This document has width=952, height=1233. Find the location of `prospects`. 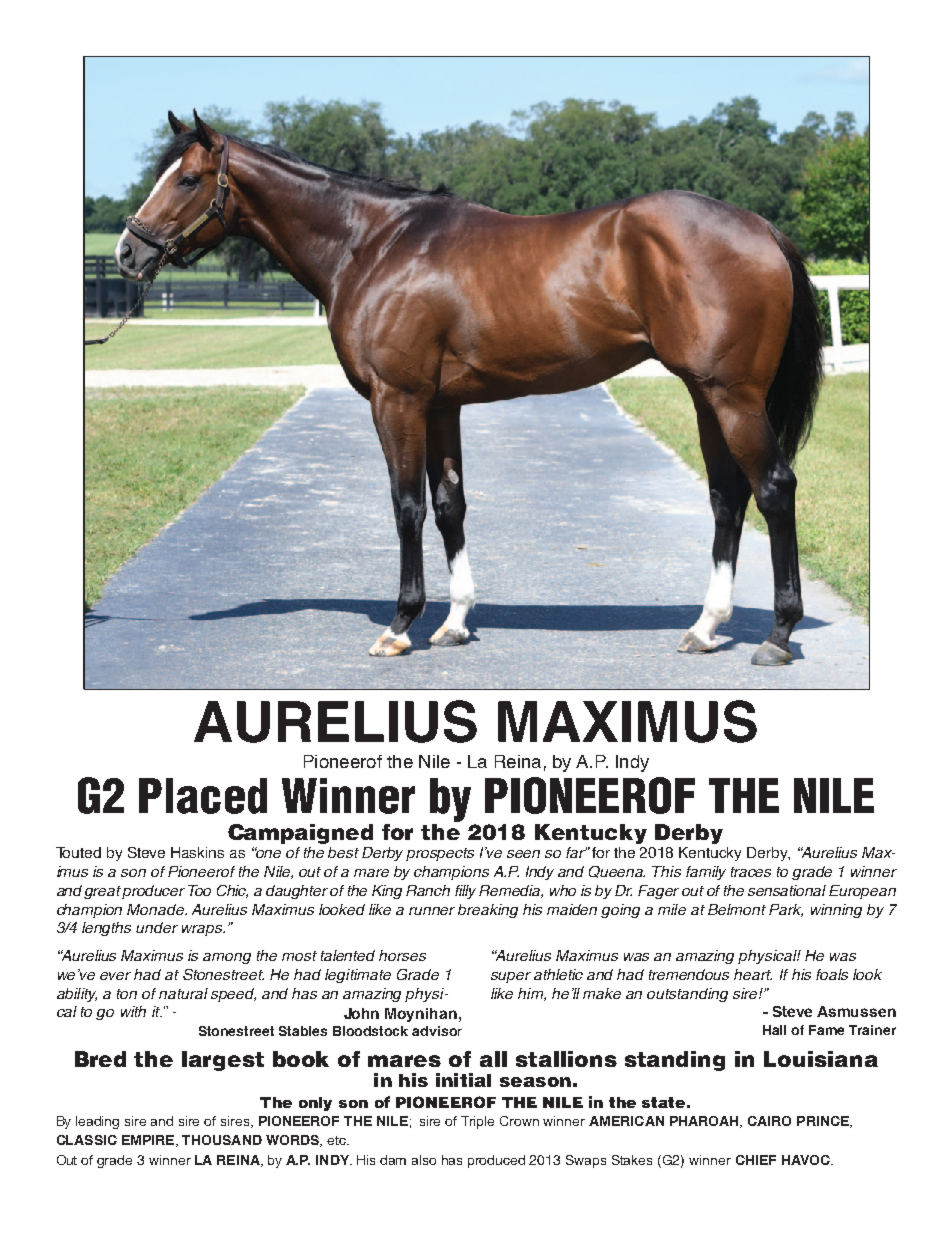

prospects is located at coordinates (440, 854).
